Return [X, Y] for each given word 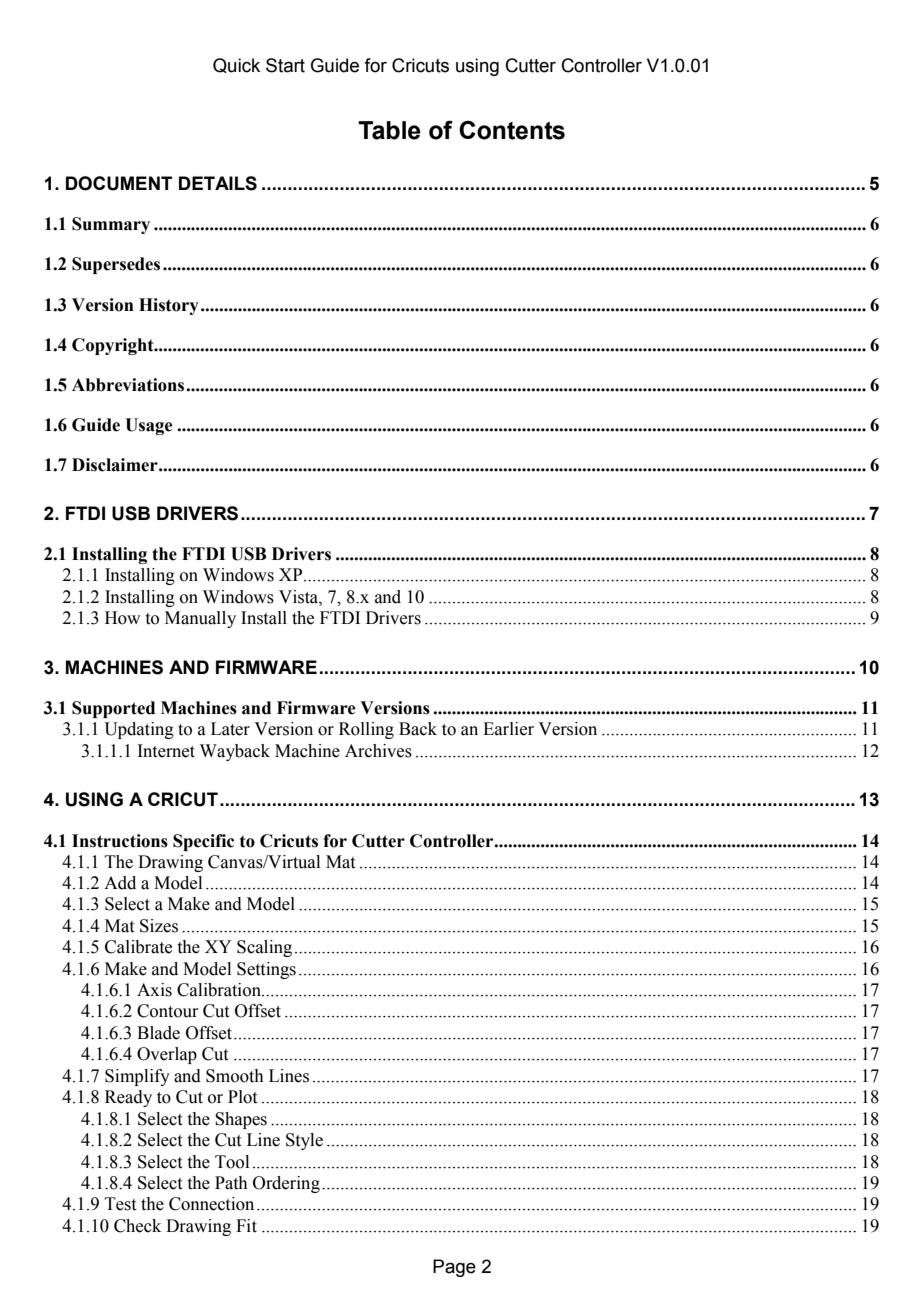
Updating [139, 730]
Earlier [508, 729]
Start [285, 65]
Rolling [366, 730]
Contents [512, 130]
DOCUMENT [119, 183]
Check [137, 1226]
